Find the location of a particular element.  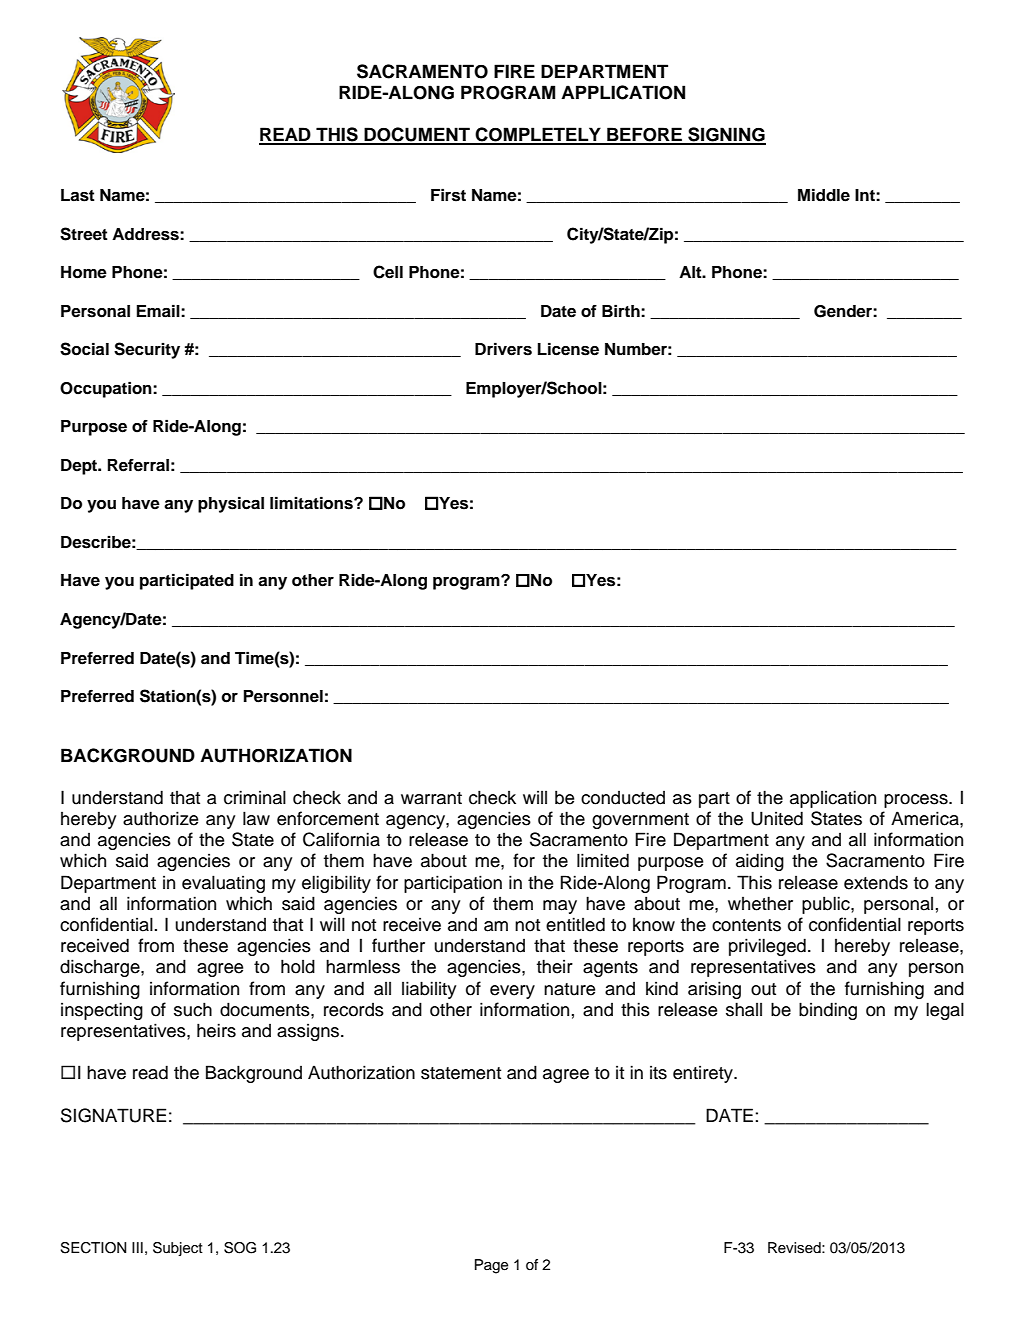

entirety is located at coordinates (704, 1074).
